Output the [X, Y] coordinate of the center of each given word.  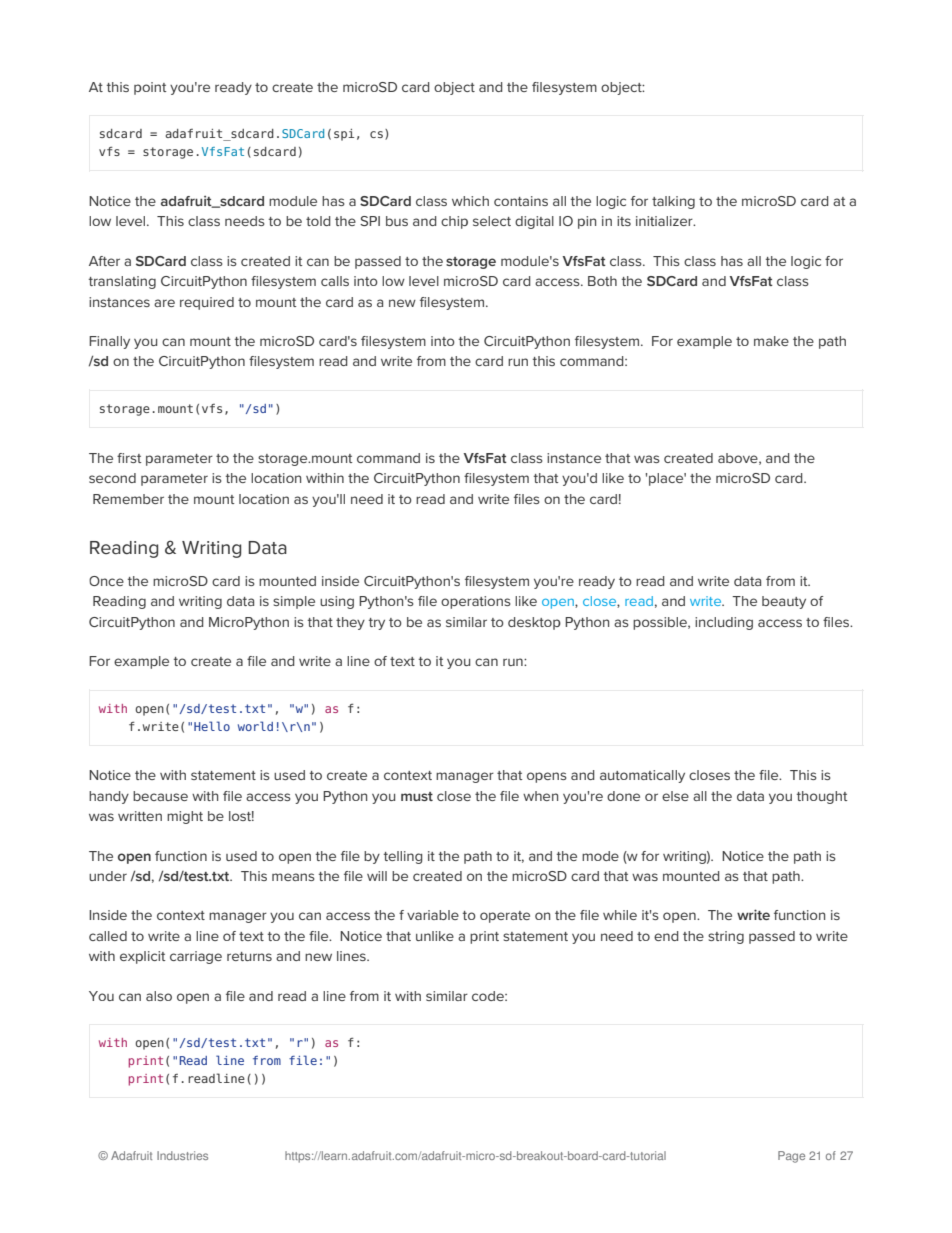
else [675, 796]
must [417, 796]
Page [791, 1157]
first [129, 458]
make [771, 341]
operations [476, 602]
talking [673, 202]
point [150, 88]
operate [505, 917]
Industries [182, 1155]
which [470, 201]
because [160, 796]
